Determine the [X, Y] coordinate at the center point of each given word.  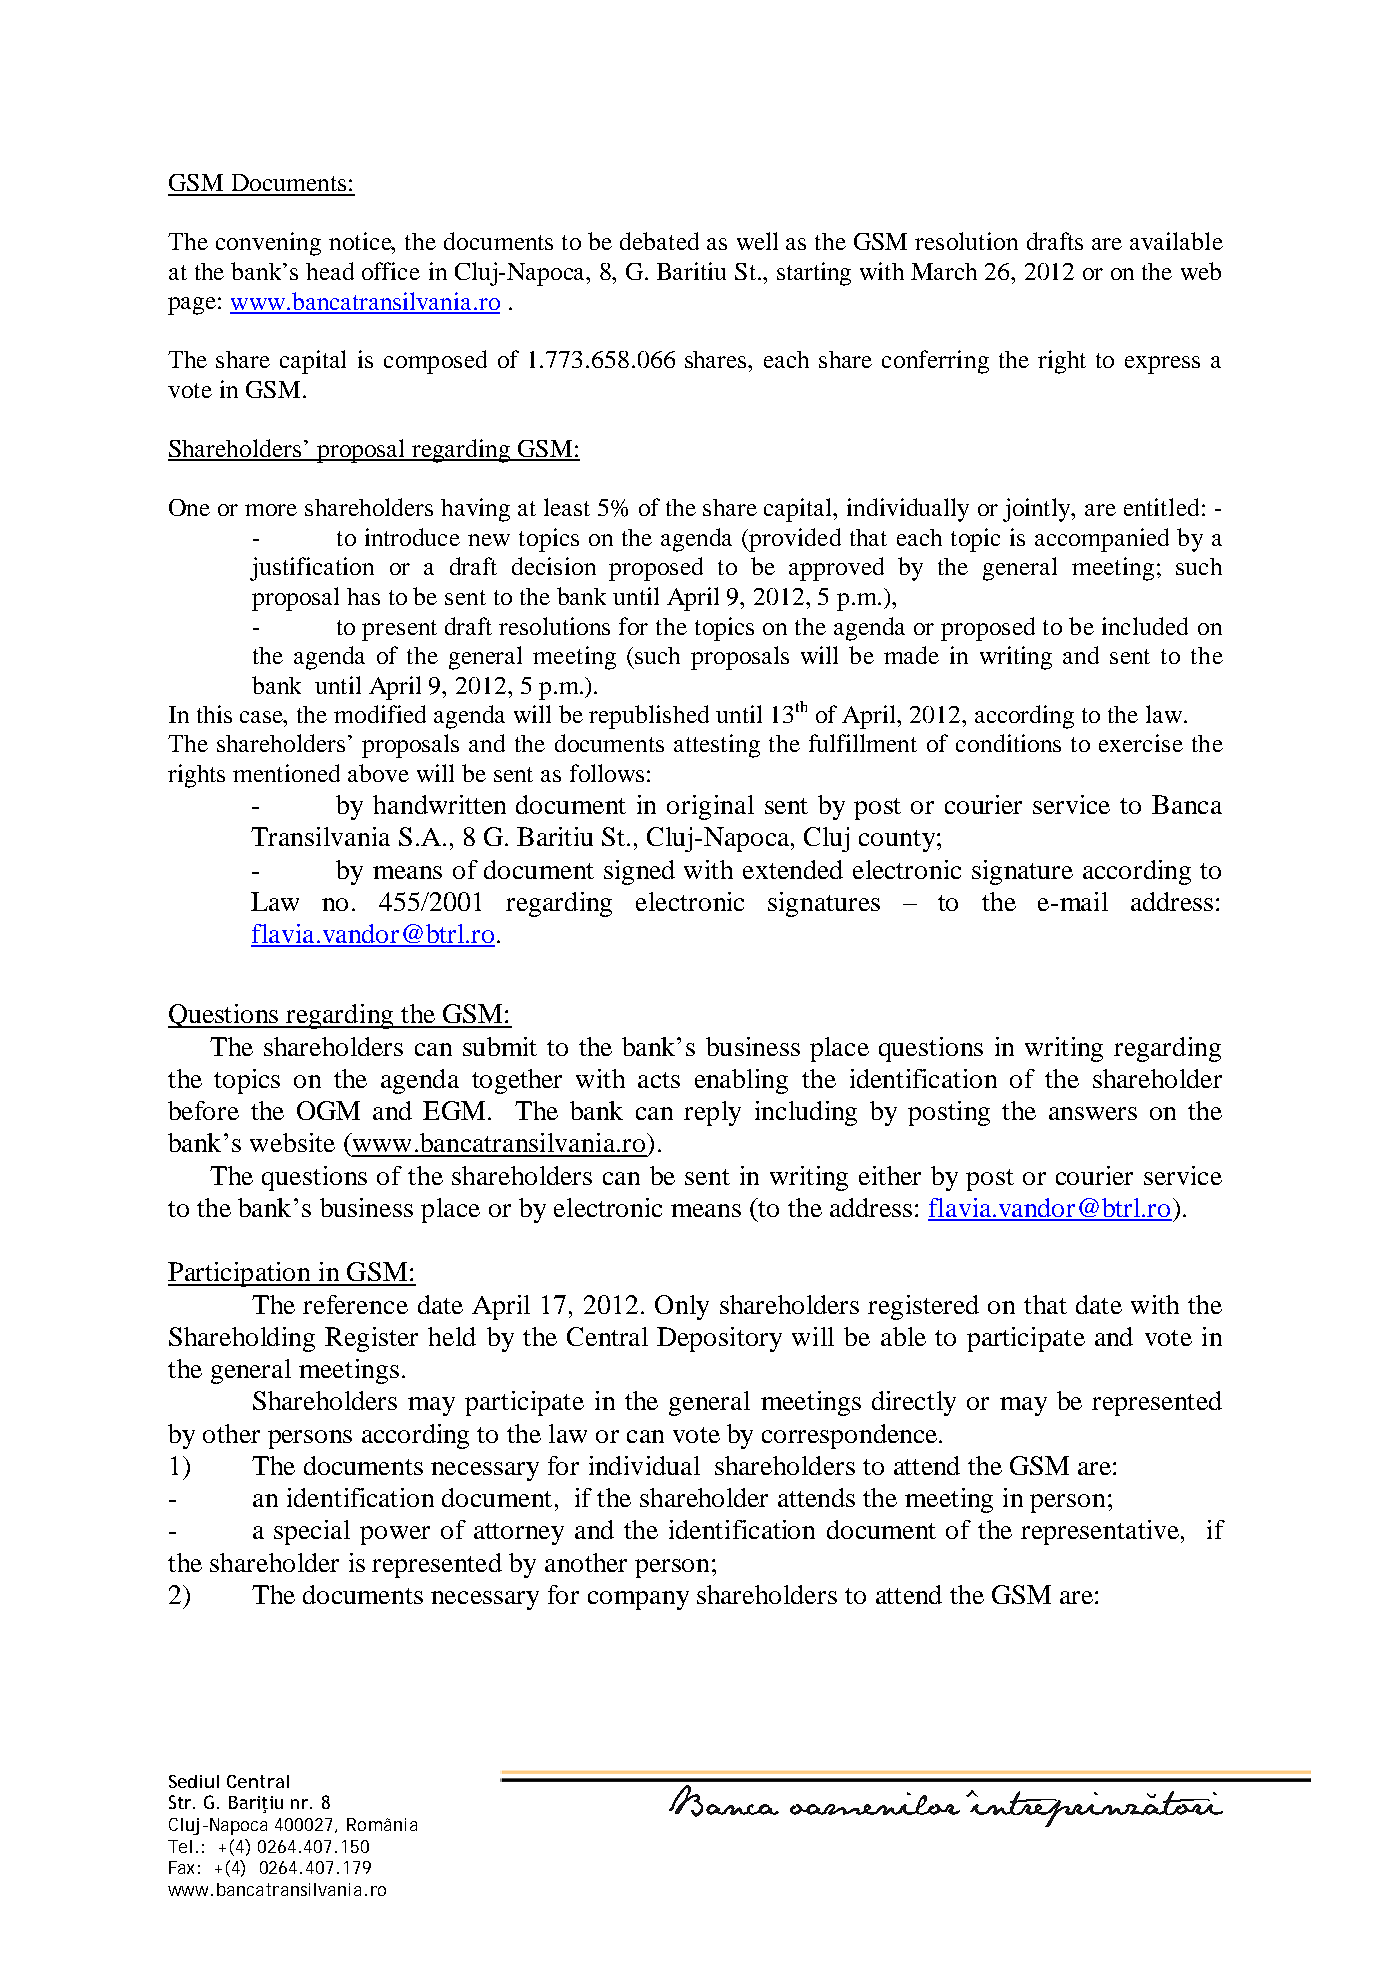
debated [659, 241]
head [330, 271]
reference [355, 1304]
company [638, 1600]
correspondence [849, 1436]
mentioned [286, 773]
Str [181, 1802]
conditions [1008, 743]
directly [914, 1403]
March [944, 271]
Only [682, 1307]
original [710, 807]
